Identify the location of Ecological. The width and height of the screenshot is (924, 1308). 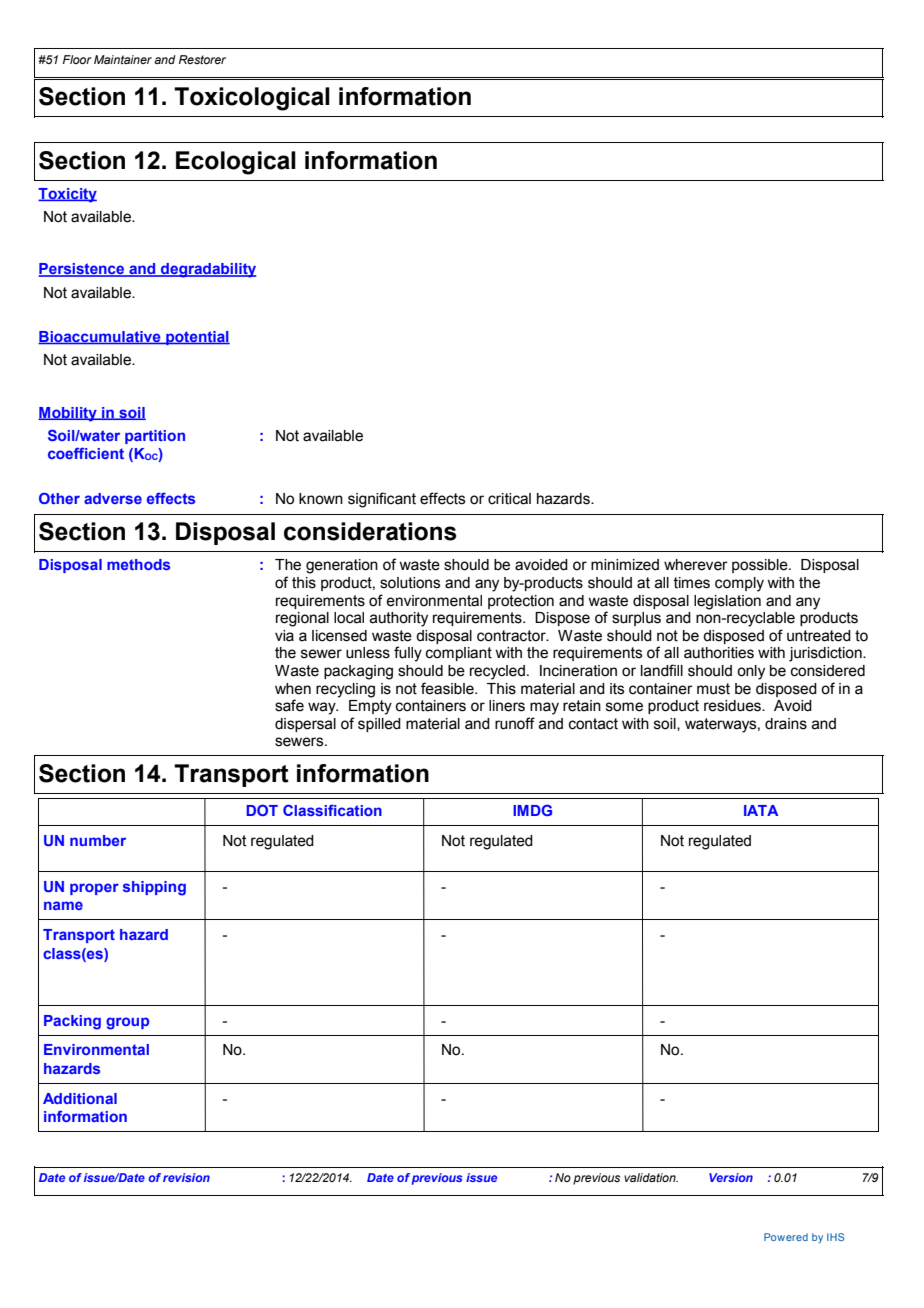
(236, 163).
